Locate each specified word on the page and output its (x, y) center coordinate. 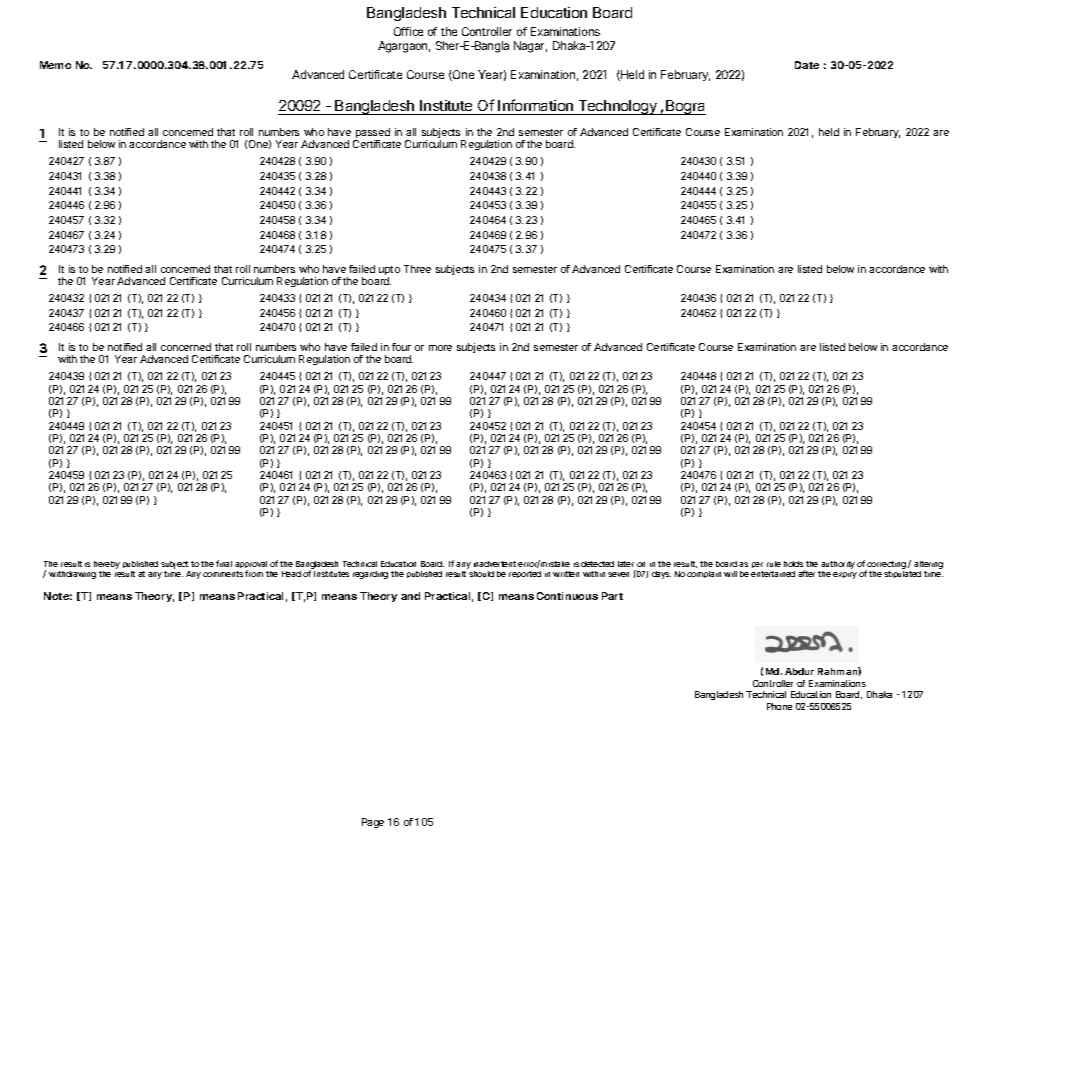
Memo (55, 65)
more (440, 348)
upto (389, 272)
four (401, 347)
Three (417, 269)
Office (408, 31)
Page (373, 823)
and (410, 596)
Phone (779, 706)
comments (223, 574)
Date (807, 65)
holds (793, 564)
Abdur (799, 671)
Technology (617, 107)
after (806, 573)
